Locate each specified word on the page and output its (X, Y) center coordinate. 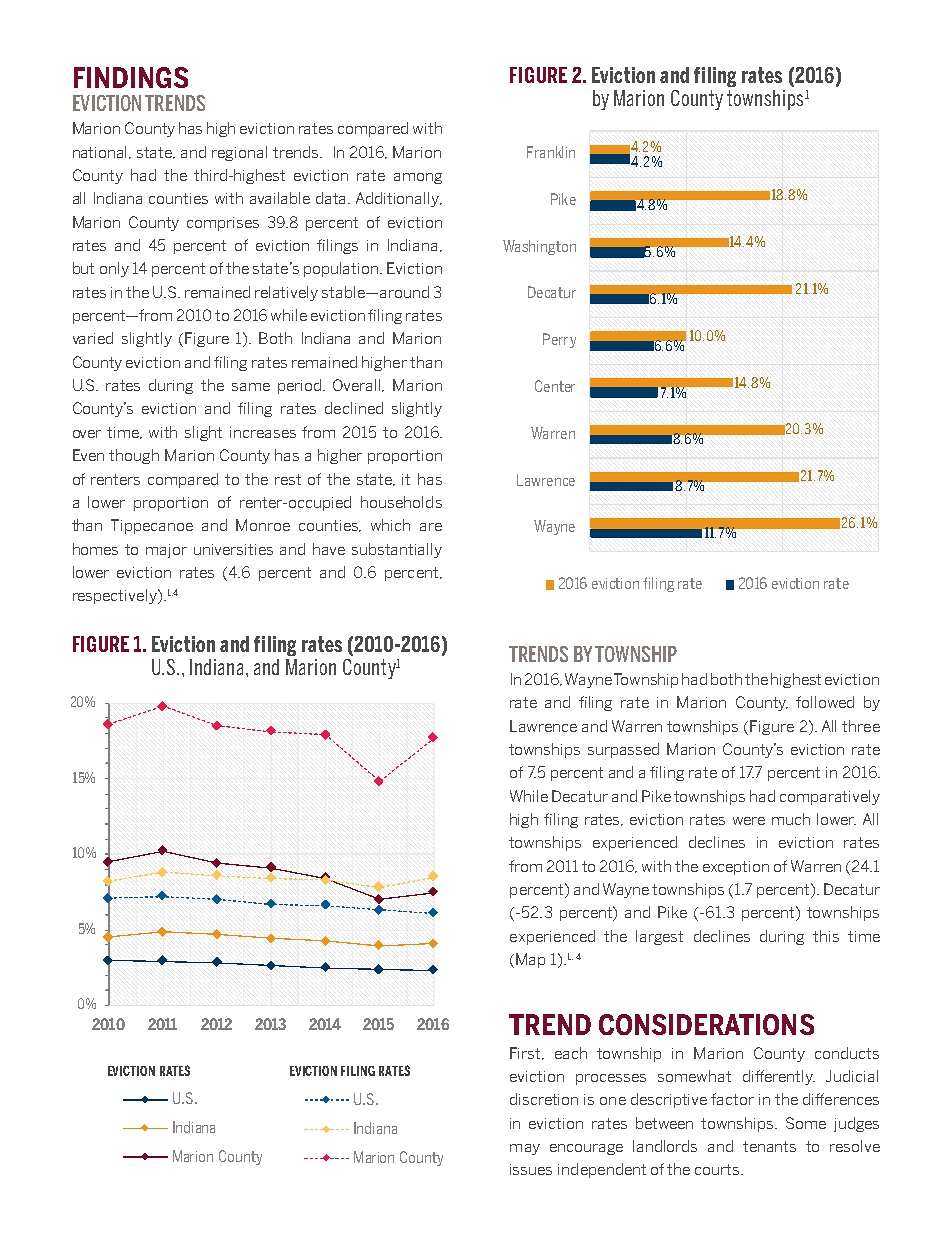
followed (825, 702)
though (134, 456)
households (401, 502)
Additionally (399, 199)
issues (531, 1169)
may (525, 1149)
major (166, 551)
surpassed (623, 750)
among (418, 178)
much (791, 819)
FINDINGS (131, 77)
